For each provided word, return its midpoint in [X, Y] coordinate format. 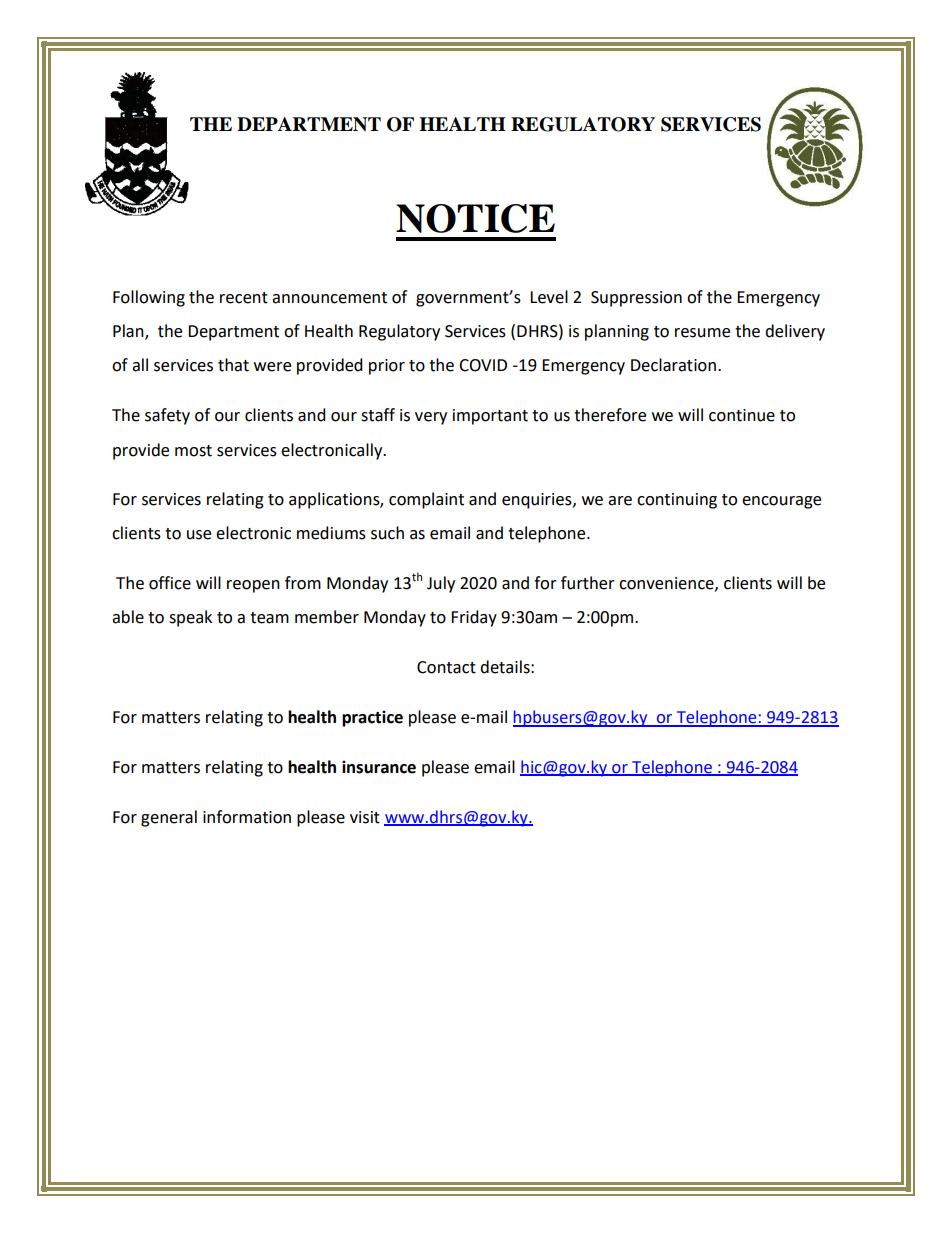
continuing [677, 501]
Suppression [636, 299]
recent [244, 298]
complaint [426, 500]
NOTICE [475, 218]
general [169, 818]
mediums [331, 533]
